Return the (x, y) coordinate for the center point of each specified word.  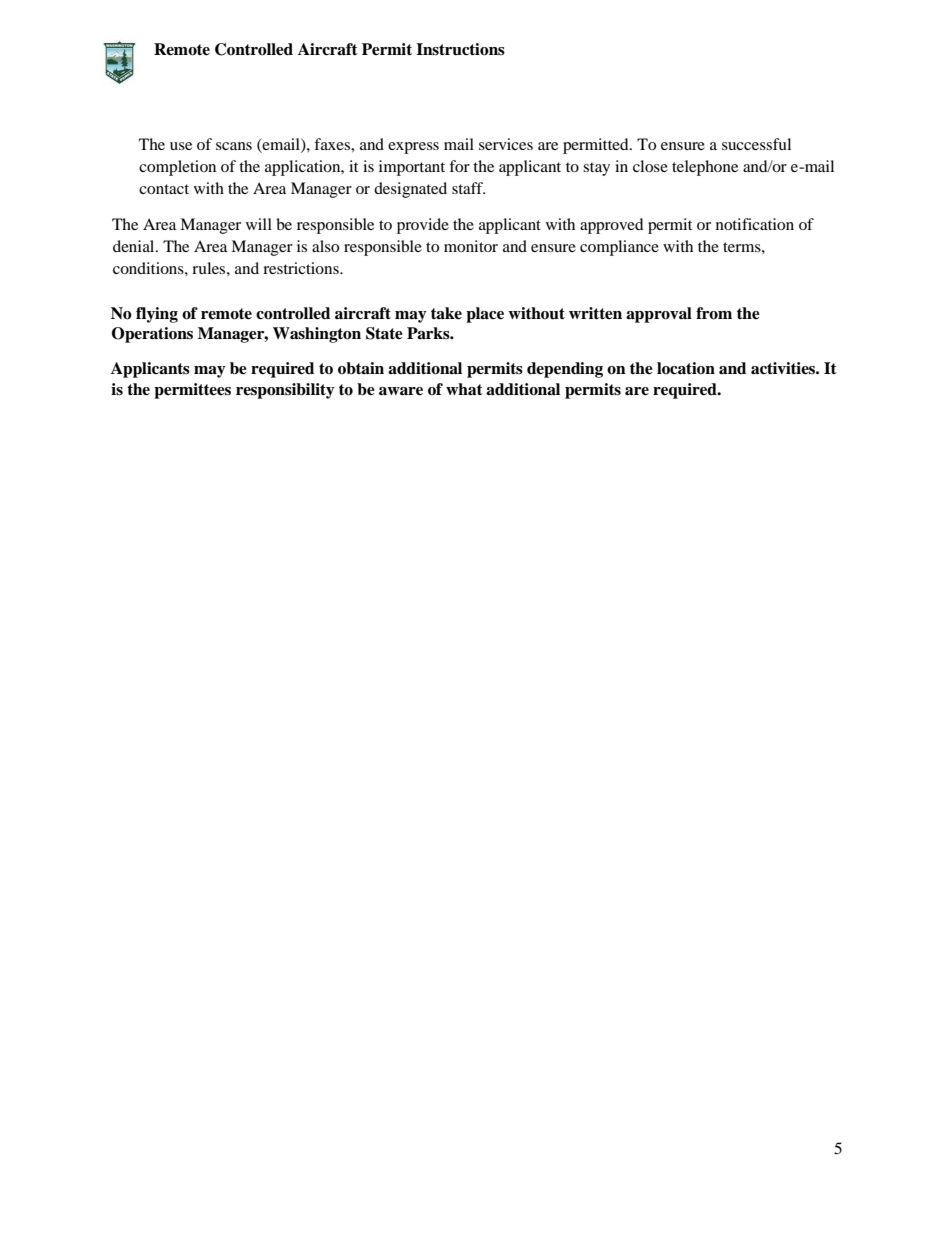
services (506, 144)
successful (756, 144)
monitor (471, 246)
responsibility (285, 391)
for (459, 166)
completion (177, 168)
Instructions (460, 49)
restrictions (302, 268)
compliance (619, 248)
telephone (705, 168)
